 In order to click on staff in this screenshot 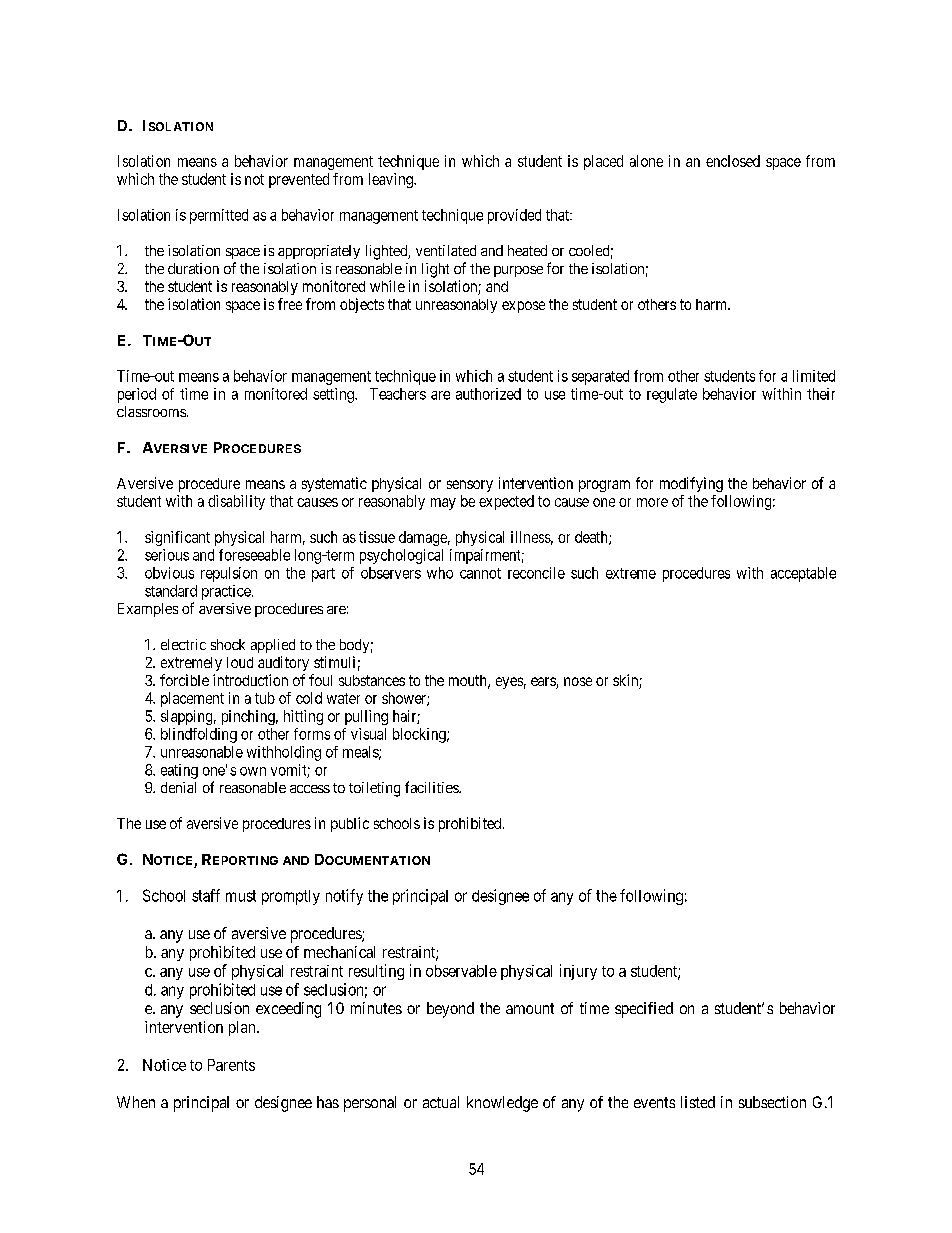, I will do `click(206, 895)`.
